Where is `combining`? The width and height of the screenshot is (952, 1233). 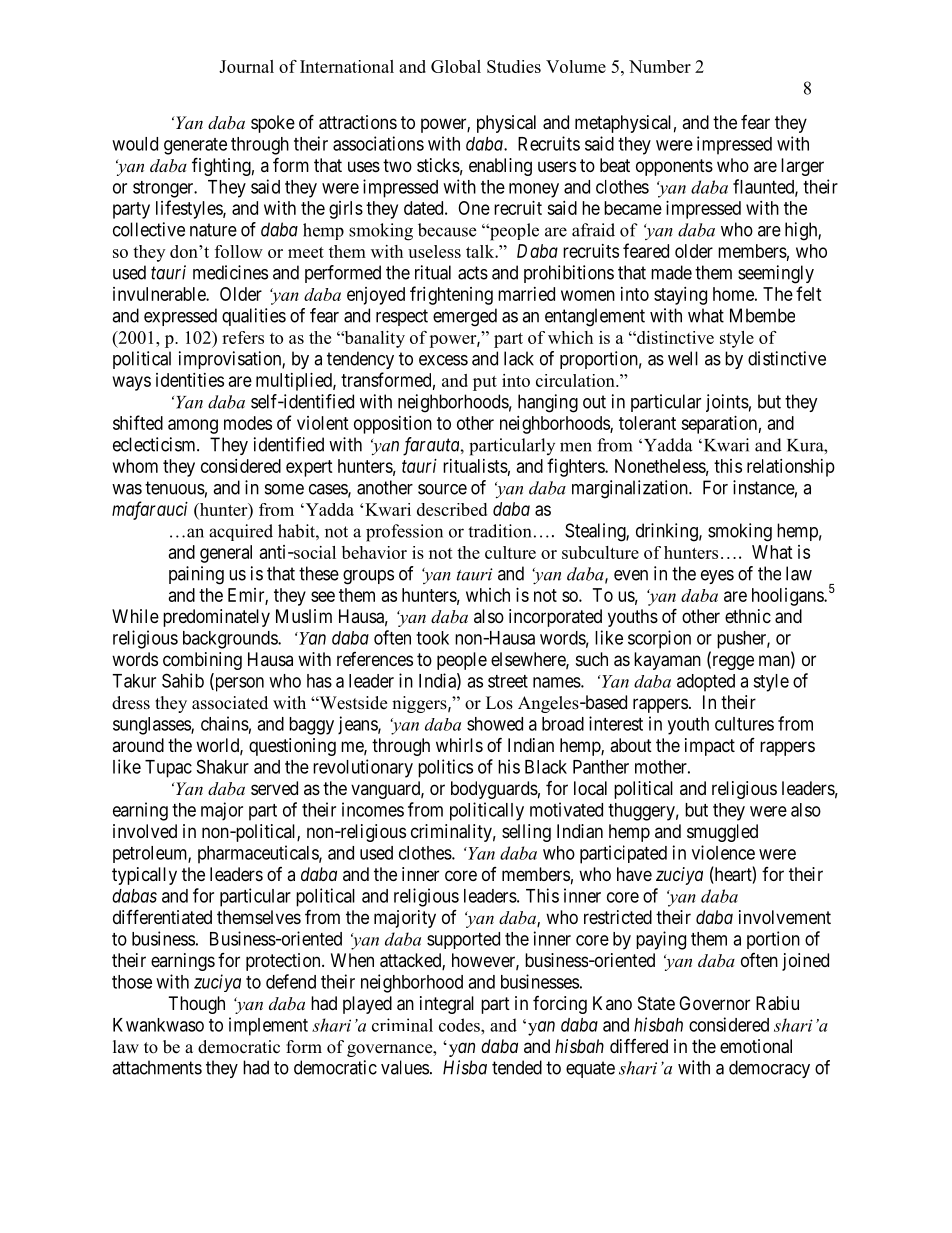
combining is located at coordinates (202, 661).
